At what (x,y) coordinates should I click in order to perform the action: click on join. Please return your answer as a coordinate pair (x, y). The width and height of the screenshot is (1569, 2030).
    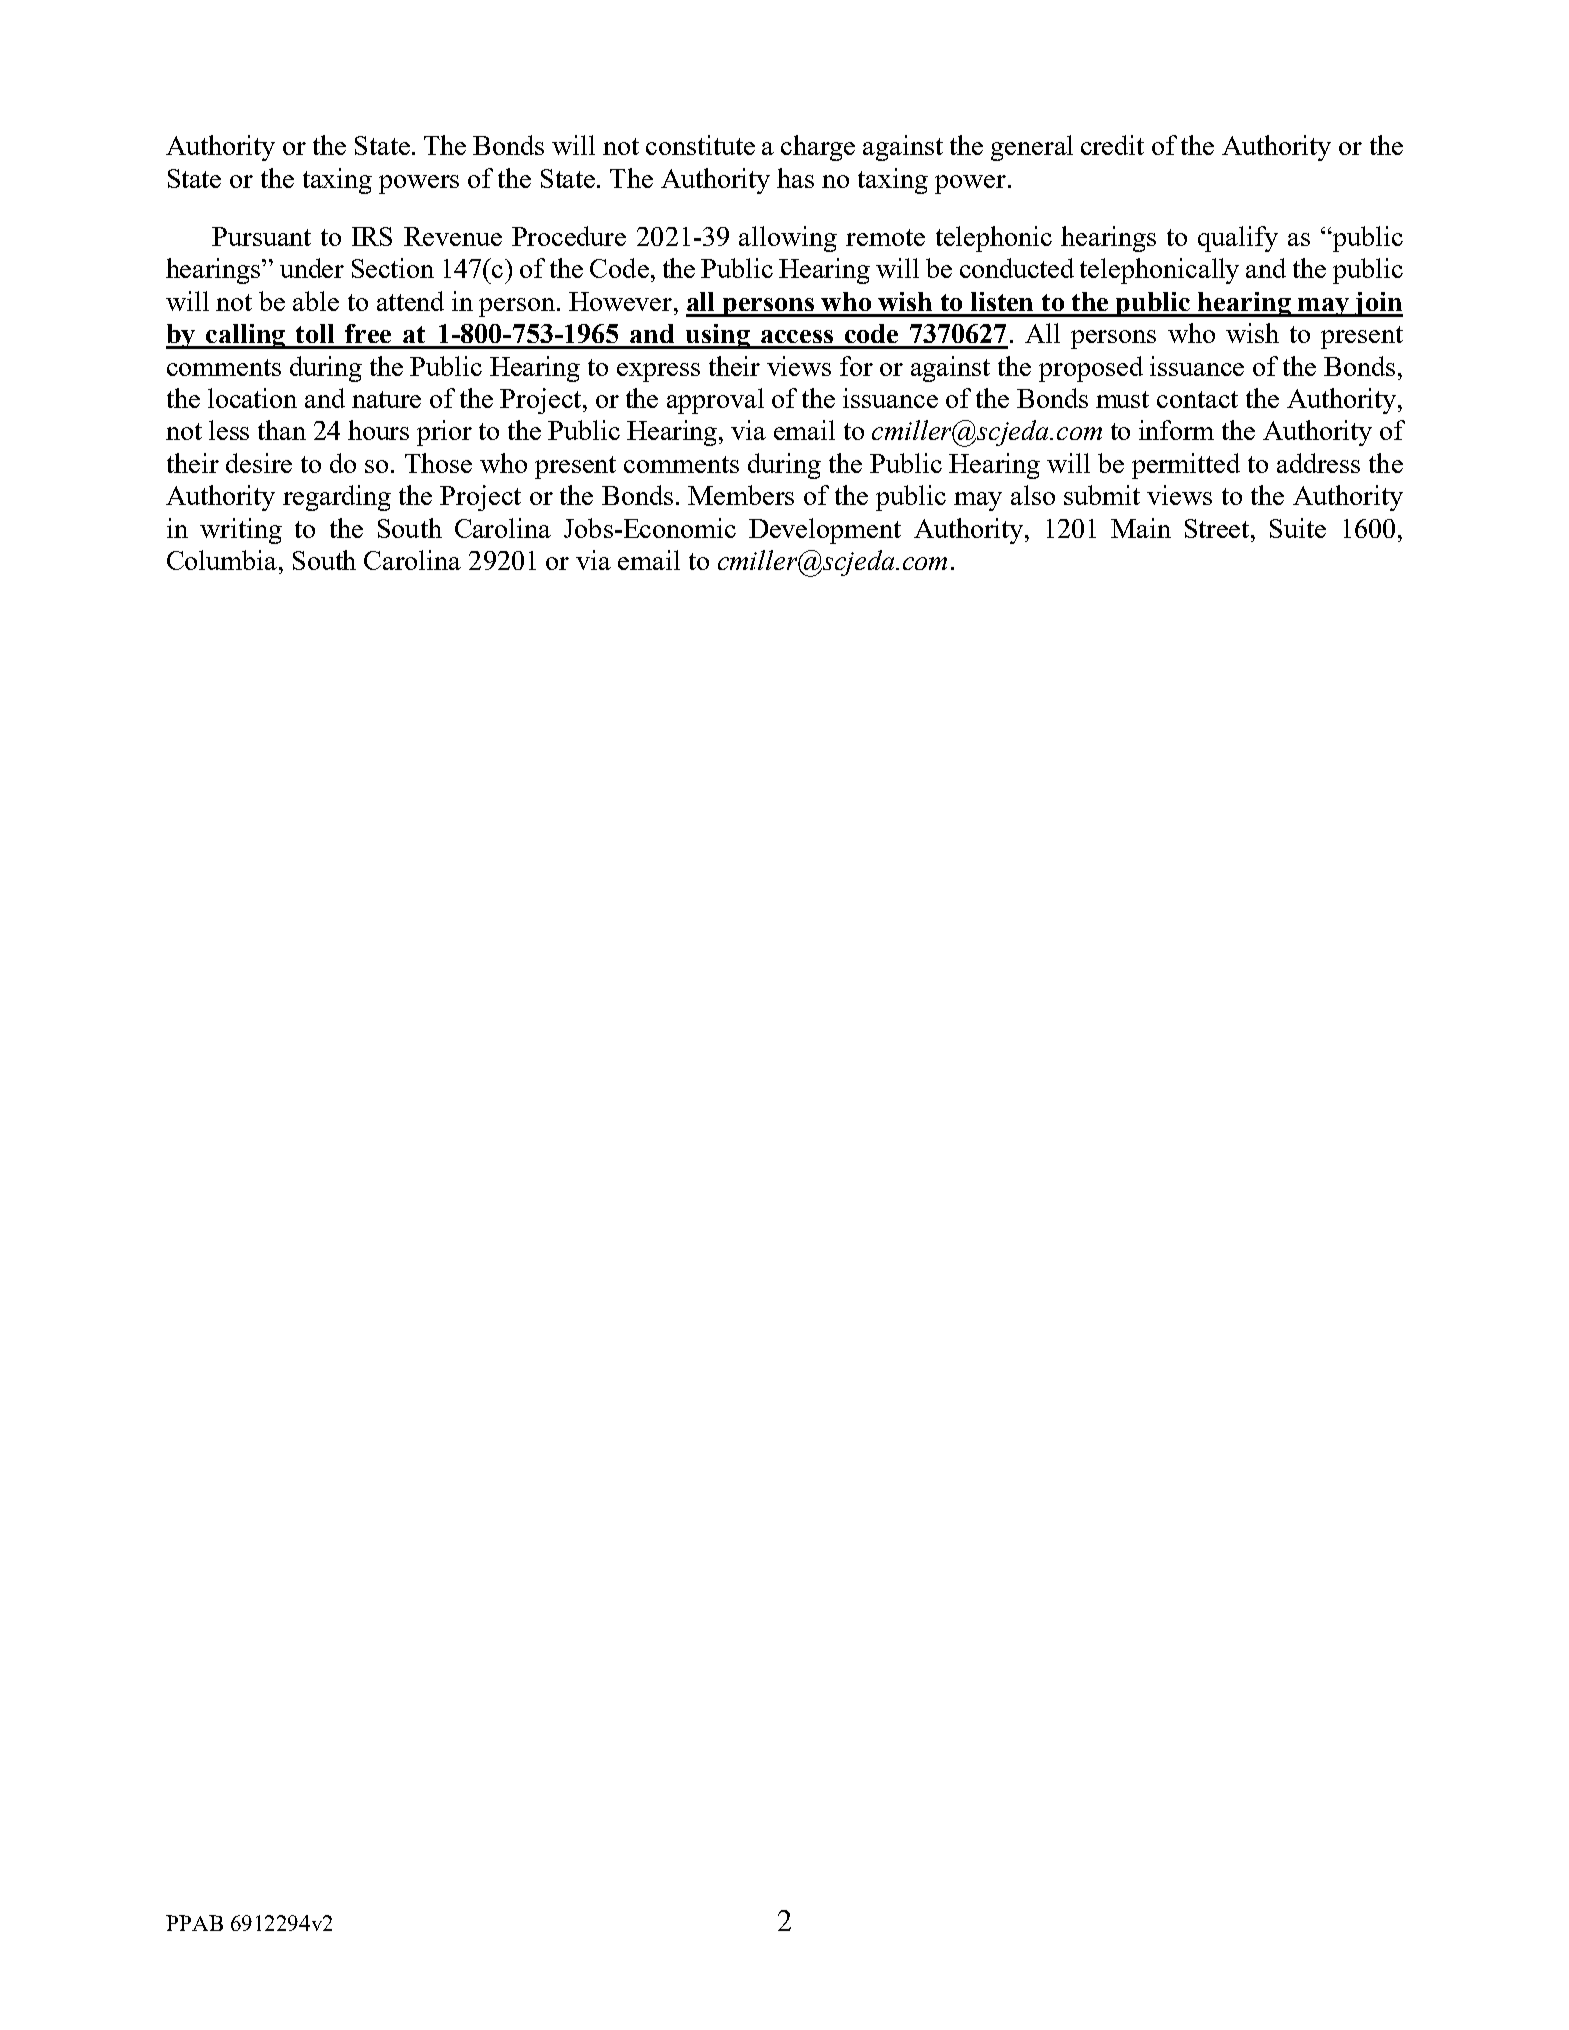
    Looking at the image, I should click on (1378, 304).
